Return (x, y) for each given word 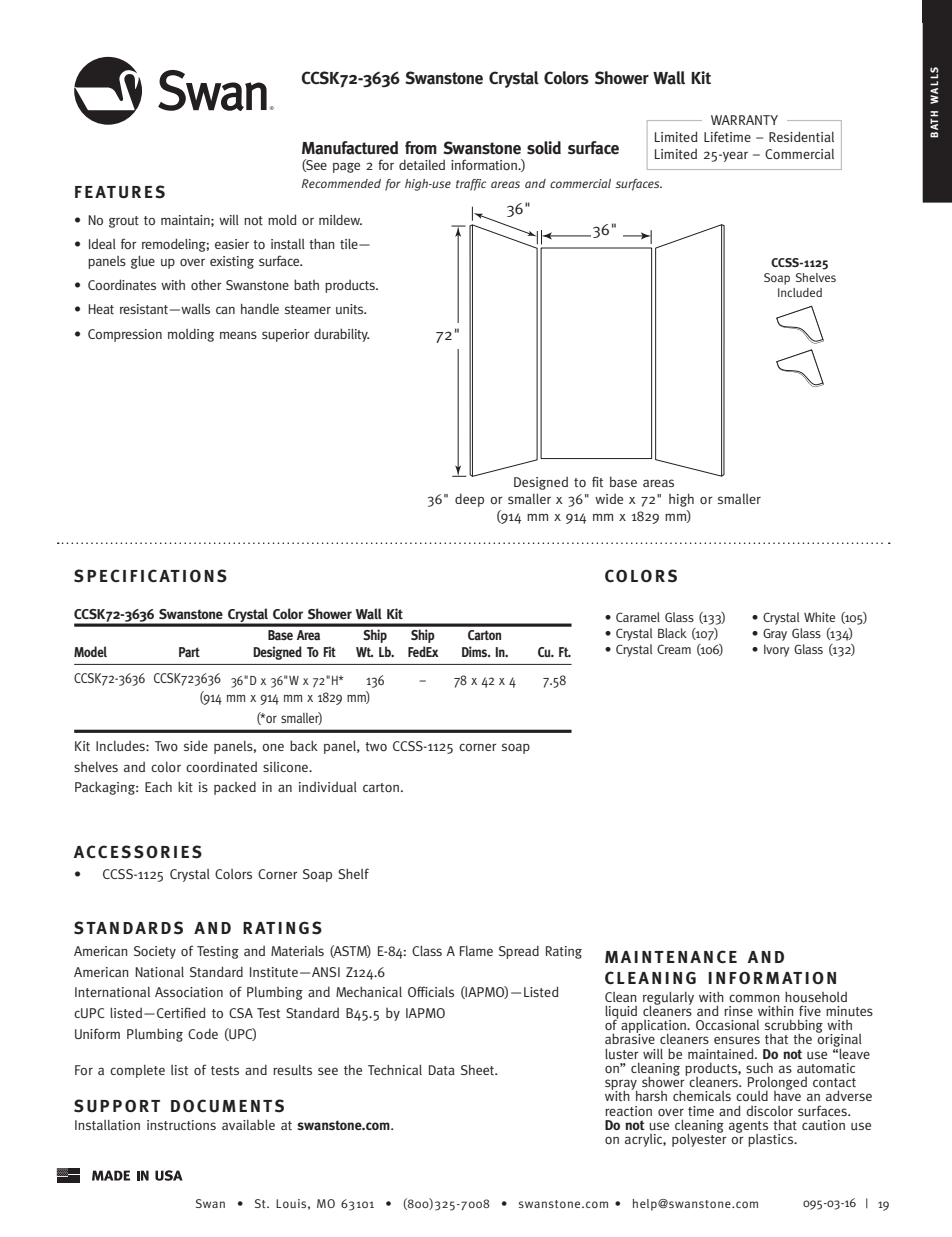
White (819, 617)
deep (469, 500)
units (351, 309)
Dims (476, 651)
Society (155, 952)
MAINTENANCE (671, 956)
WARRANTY (744, 120)
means (238, 335)
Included (800, 292)
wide (609, 499)
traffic (471, 185)
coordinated (221, 767)
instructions (181, 1125)
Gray (775, 634)
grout (124, 222)
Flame (476, 951)
